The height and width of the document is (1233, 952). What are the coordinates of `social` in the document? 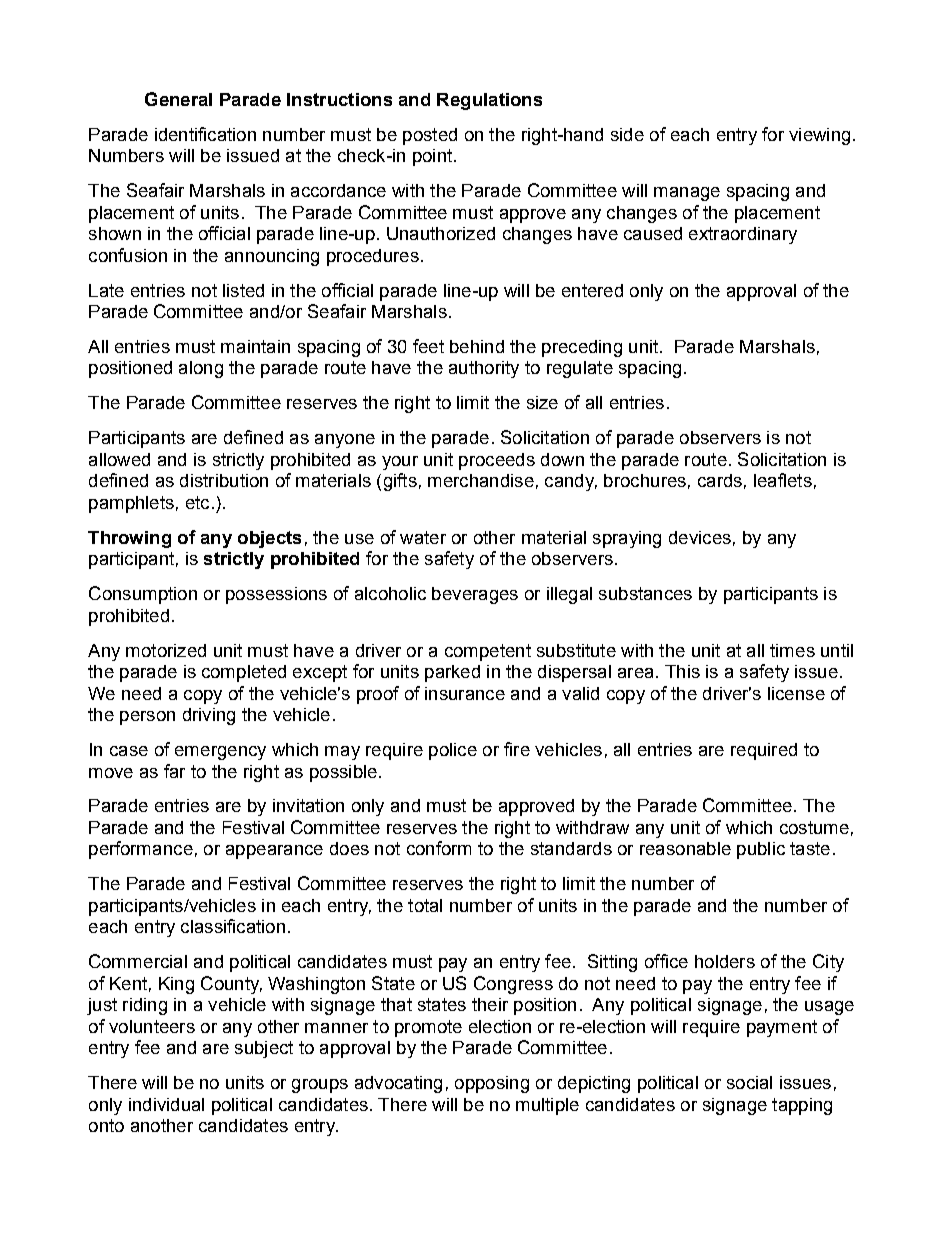 It's located at (749, 1082).
